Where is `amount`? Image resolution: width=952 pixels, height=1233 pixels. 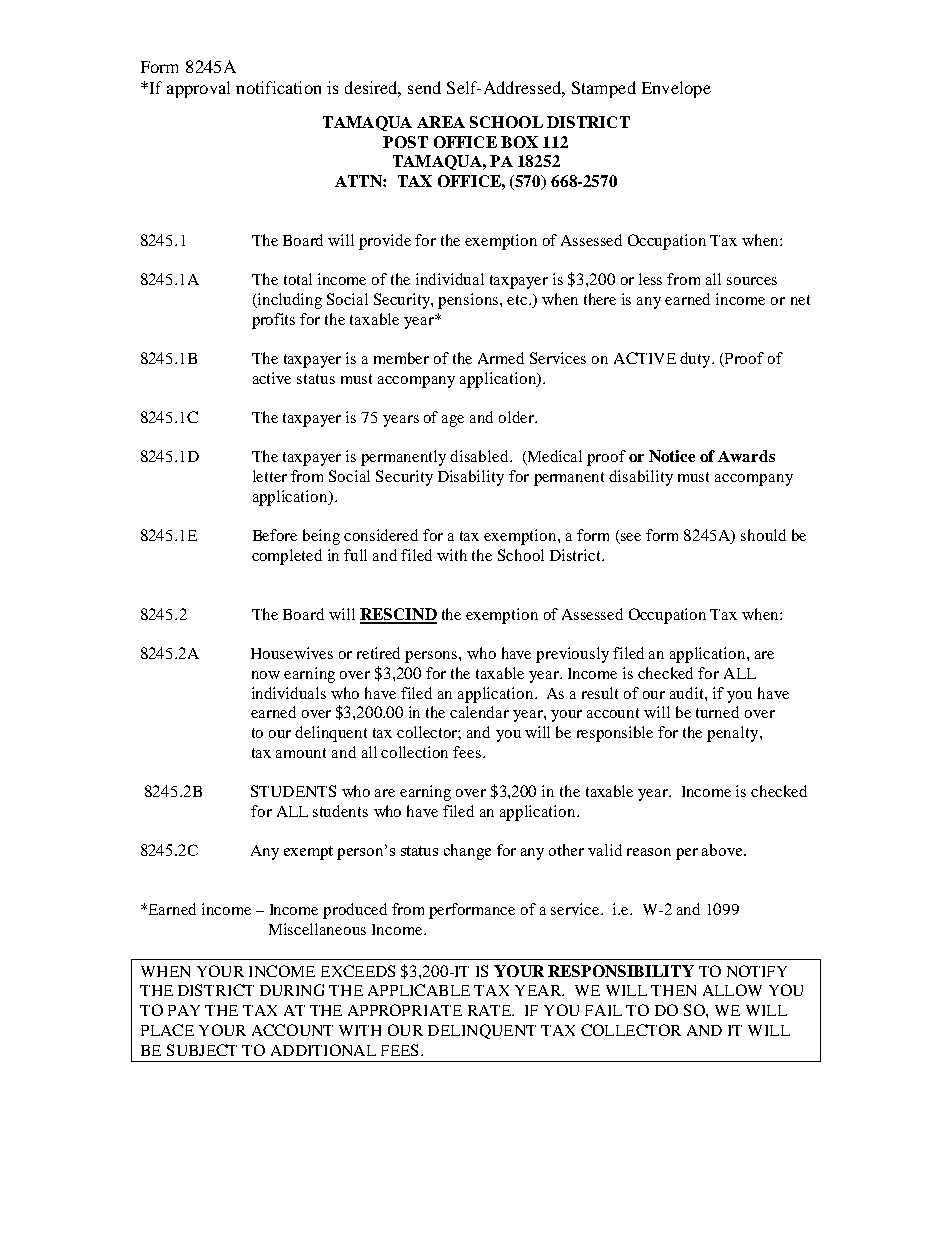 amount is located at coordinates (301, 753).
